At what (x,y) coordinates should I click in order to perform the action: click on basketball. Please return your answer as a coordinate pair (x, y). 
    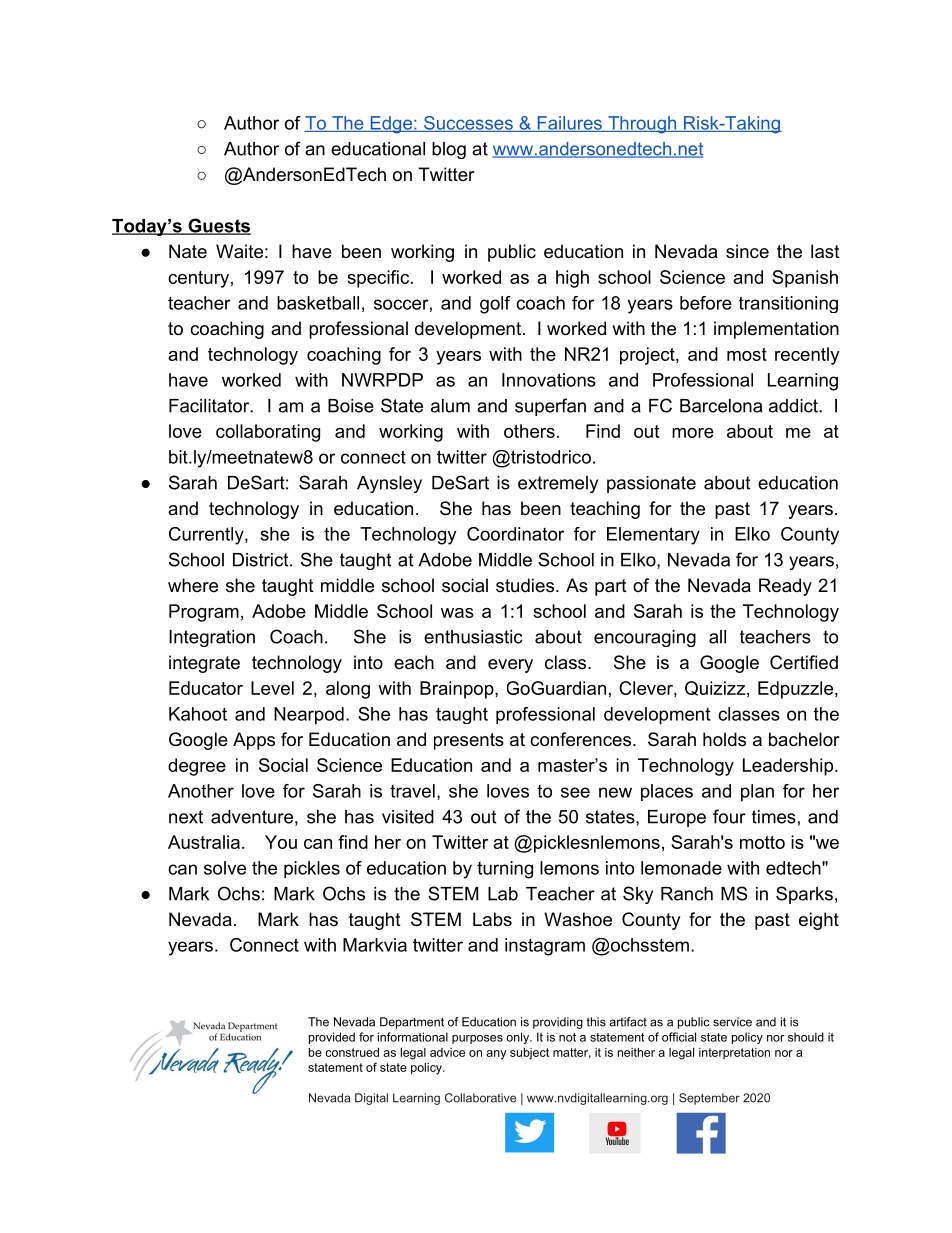
    Looking at the image, I should click on (318, 303).
